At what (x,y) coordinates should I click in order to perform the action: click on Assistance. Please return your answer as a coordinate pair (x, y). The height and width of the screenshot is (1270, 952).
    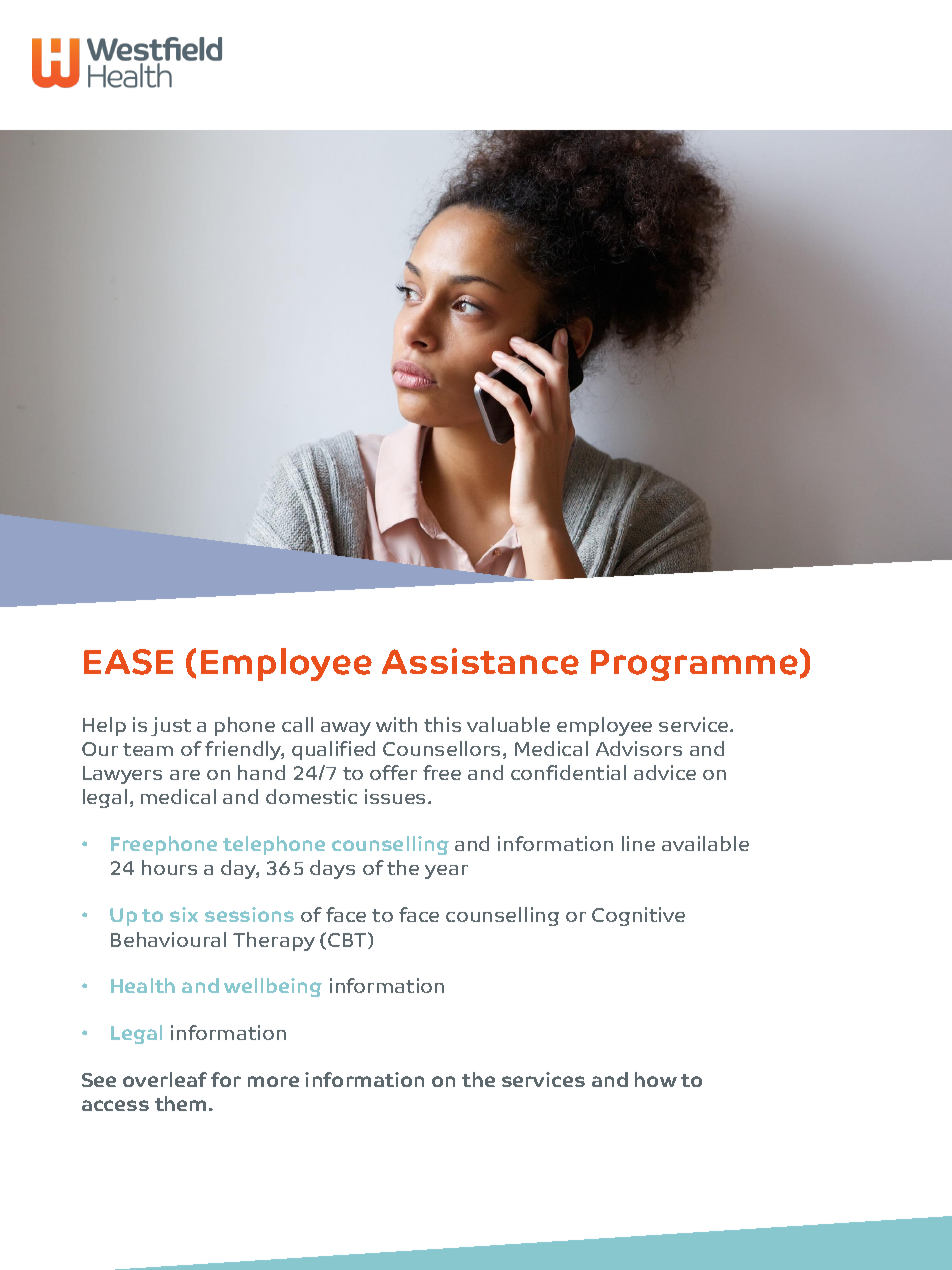
    Looking at the image, I should click on (480, 661).
